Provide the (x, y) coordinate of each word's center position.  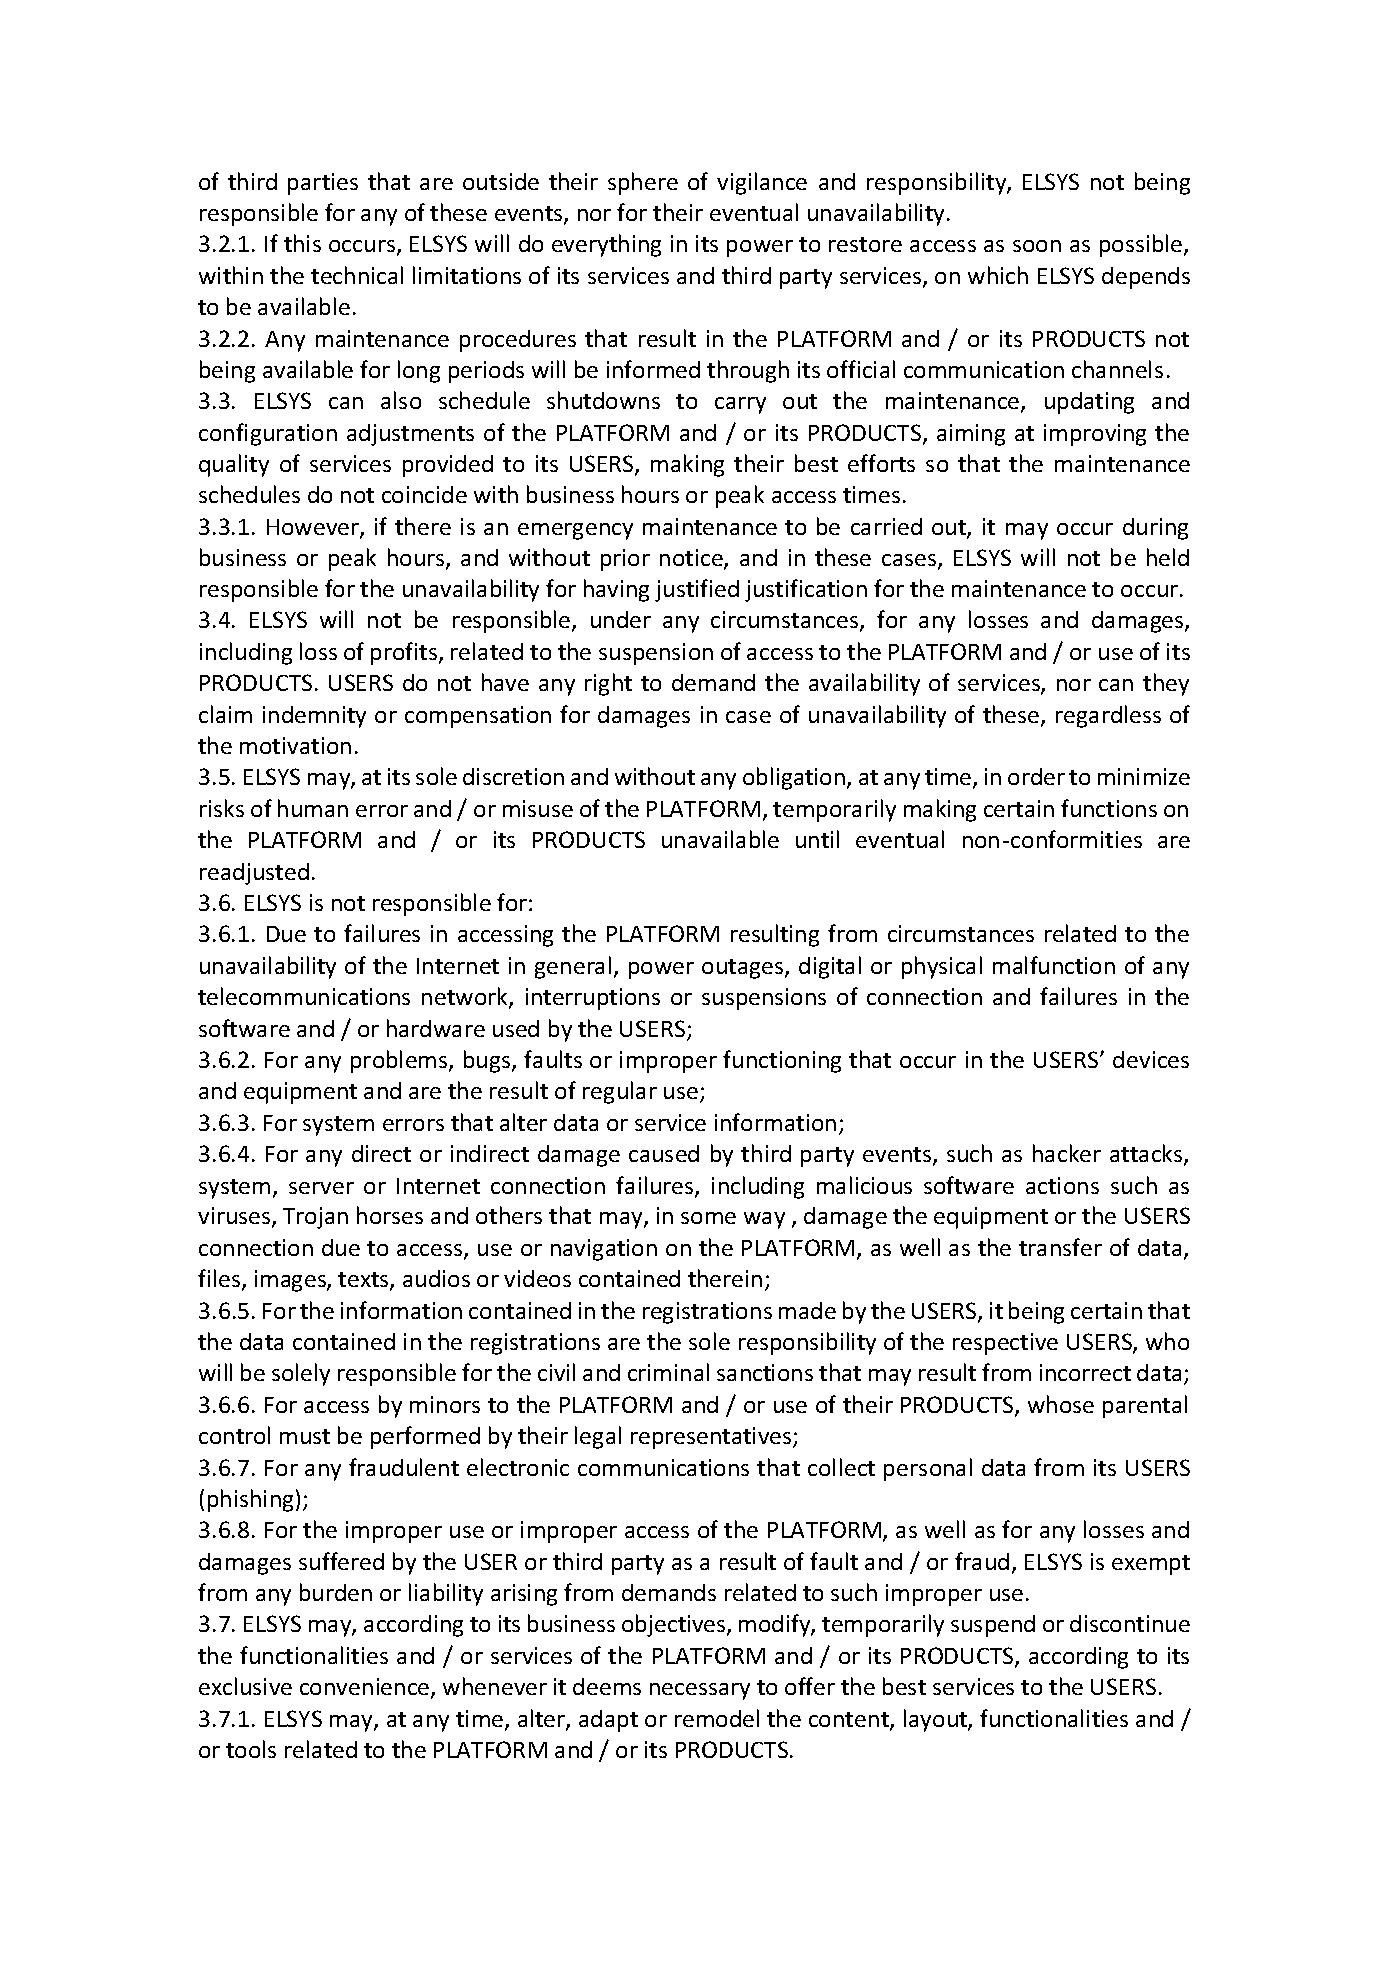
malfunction (1054, 965)
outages (744, 969)
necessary (700, 1691)
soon (1037, 246)
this (302, 243)
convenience (366, 1688)
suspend (993, 1626)
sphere (643, 183)
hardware (436, 1028)
